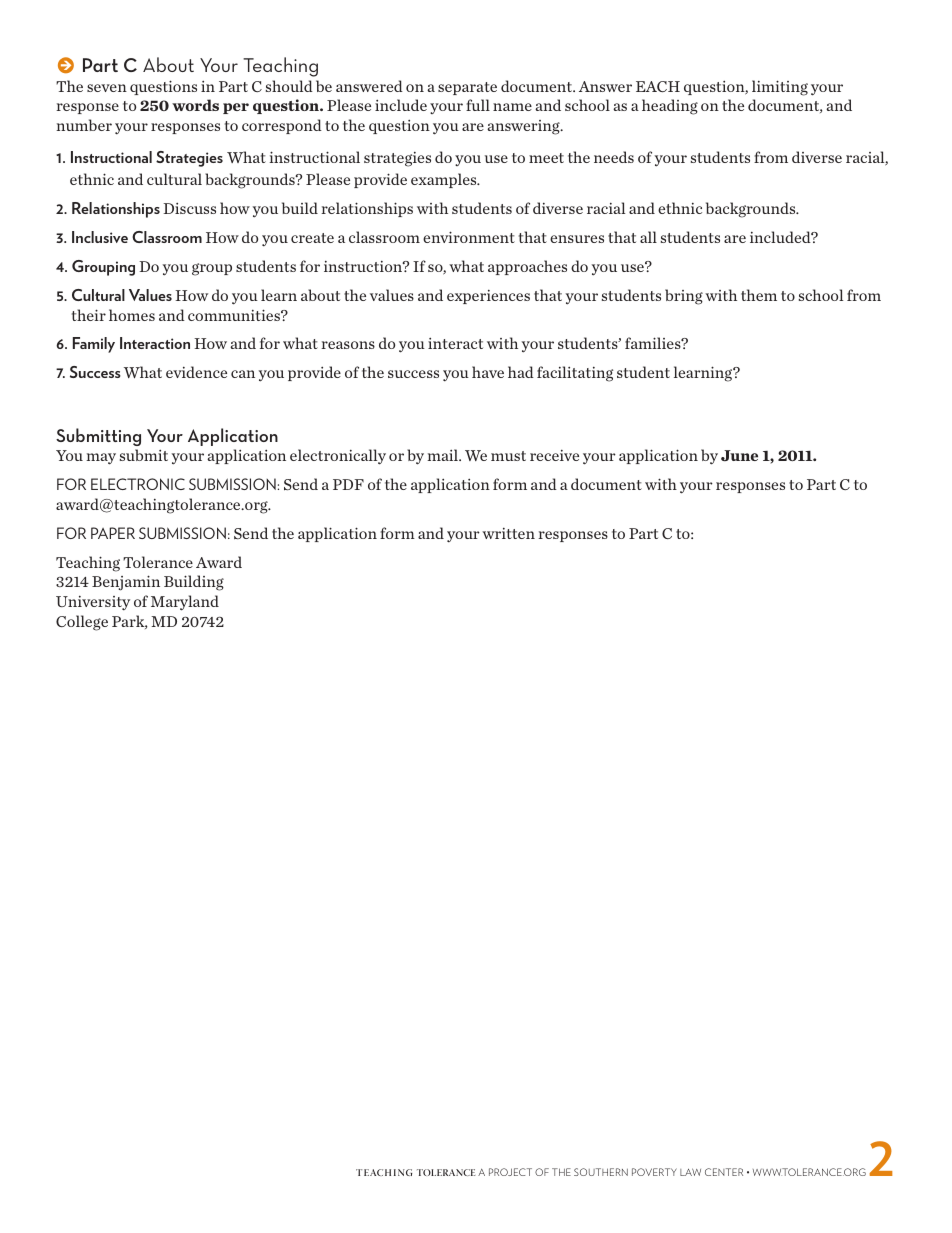 The width and height of the screenshot is (952, 1233). I want to click on full, so click(478, 105).
